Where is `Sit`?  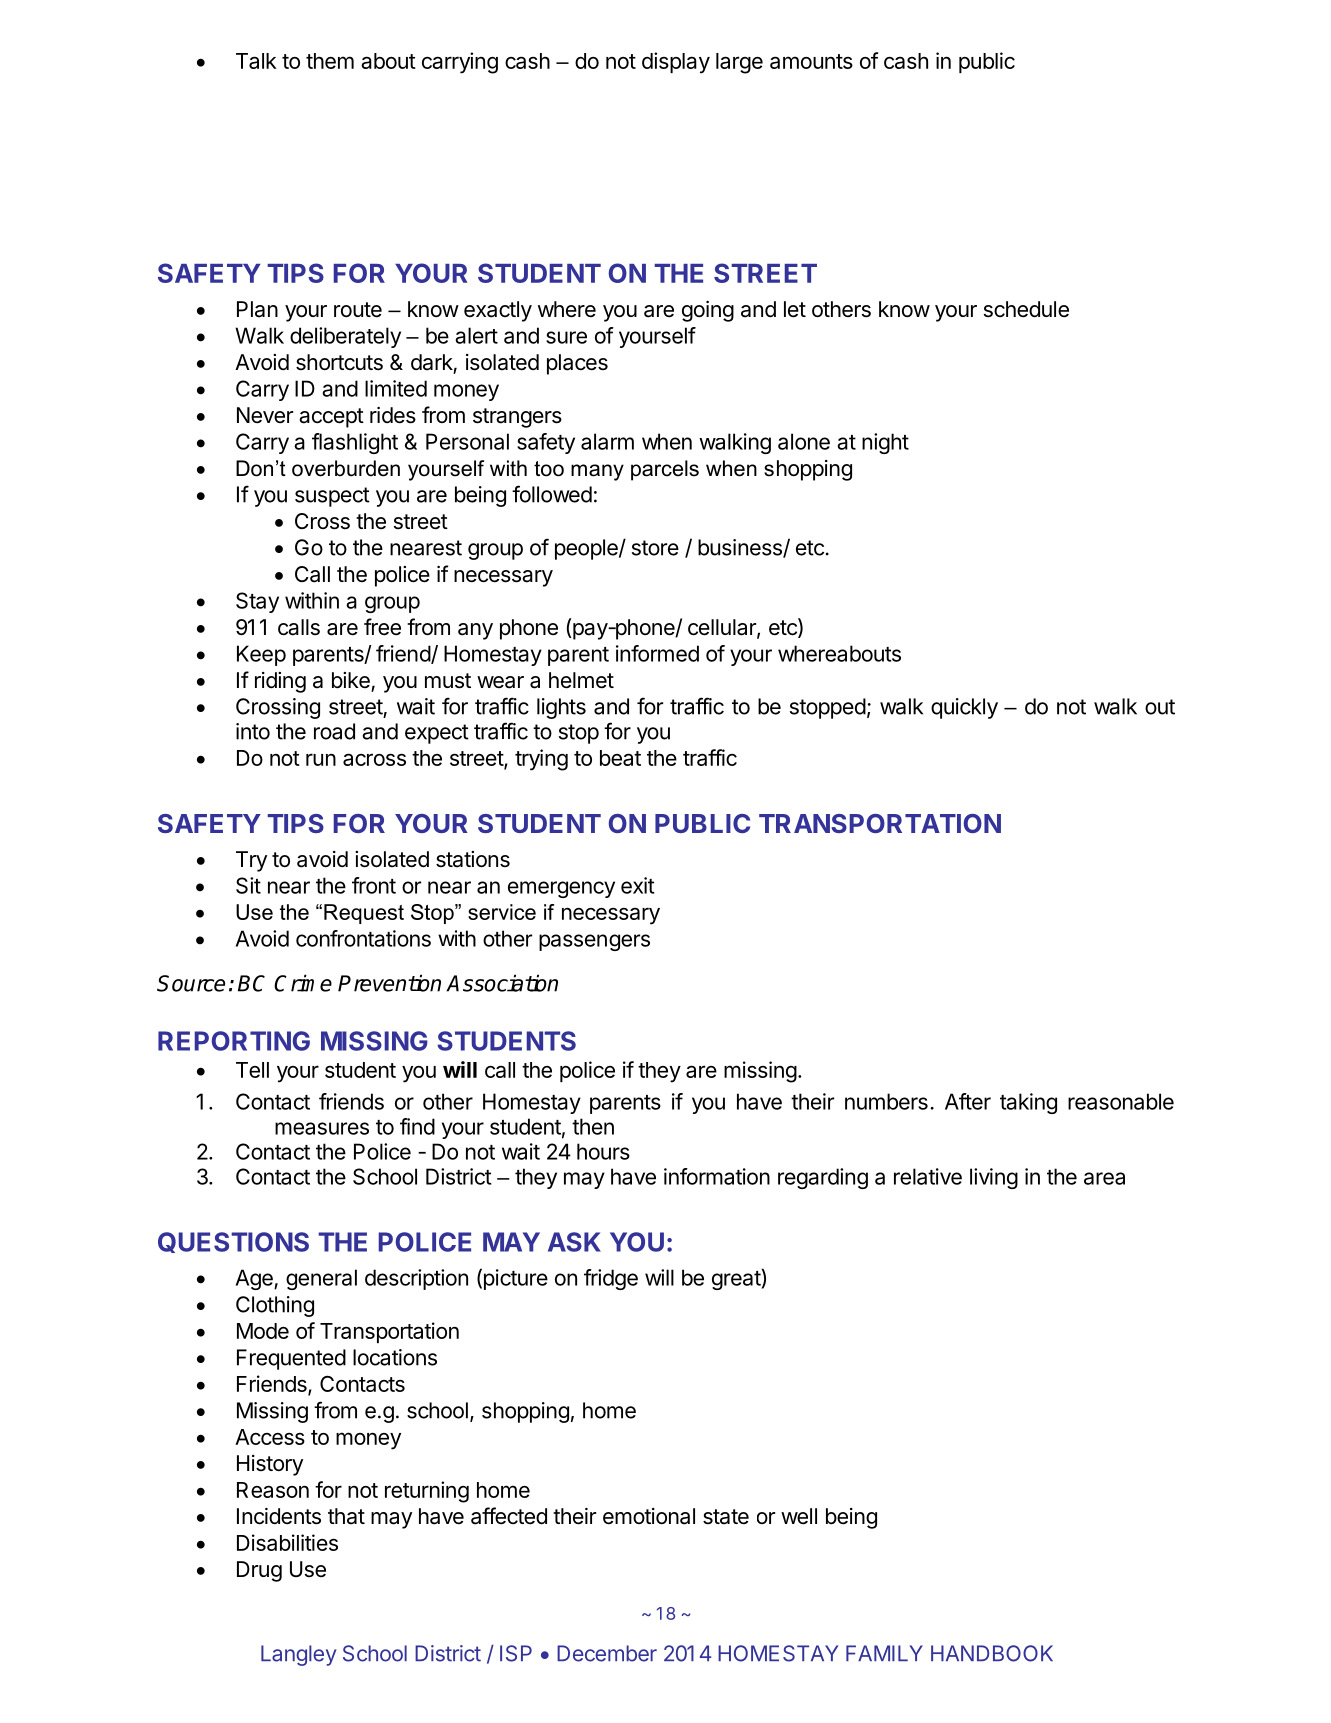
Sit is located at coordinates (248, 885).
